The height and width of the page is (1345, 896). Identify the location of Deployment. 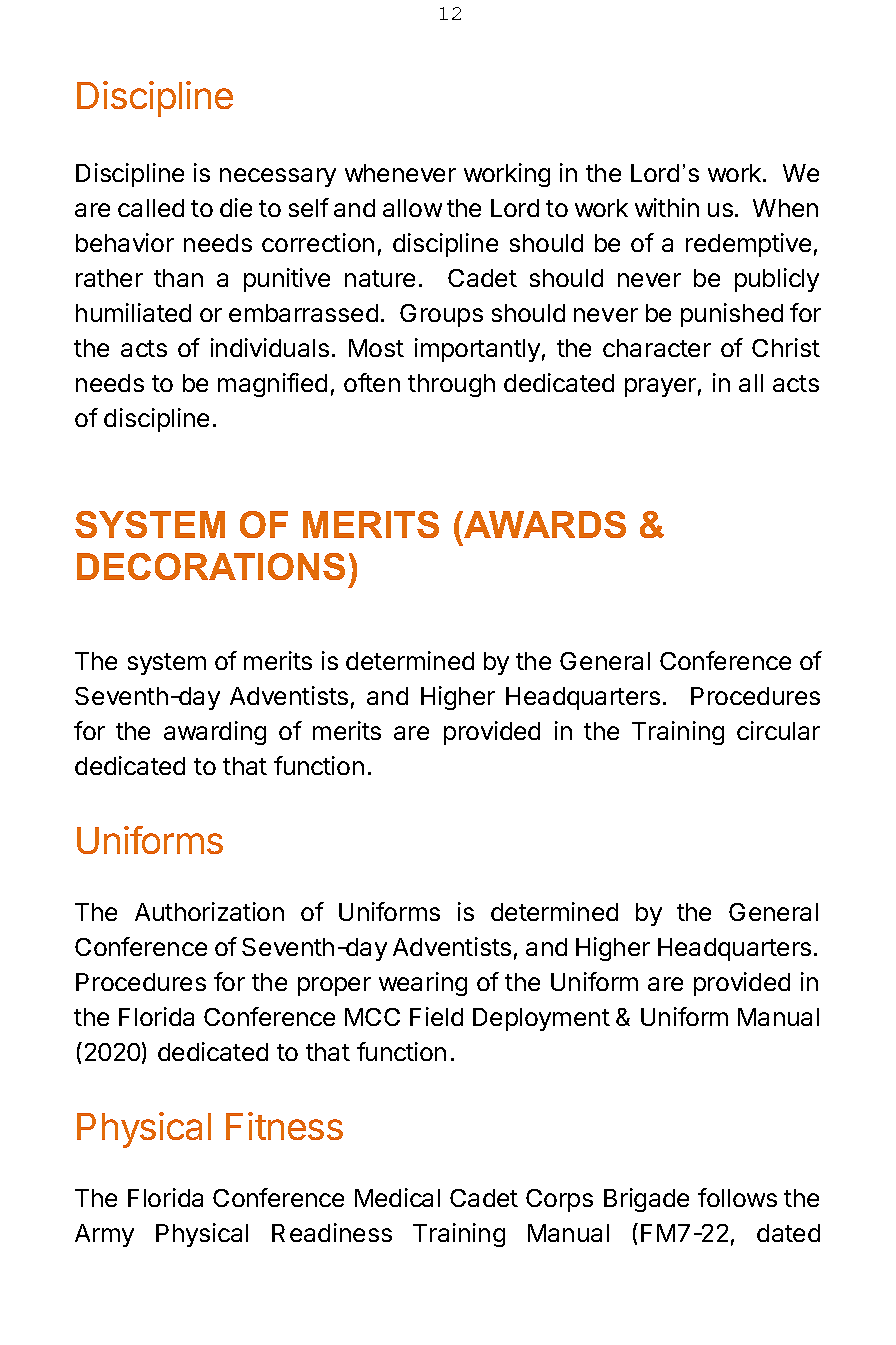
(541, 1019).
